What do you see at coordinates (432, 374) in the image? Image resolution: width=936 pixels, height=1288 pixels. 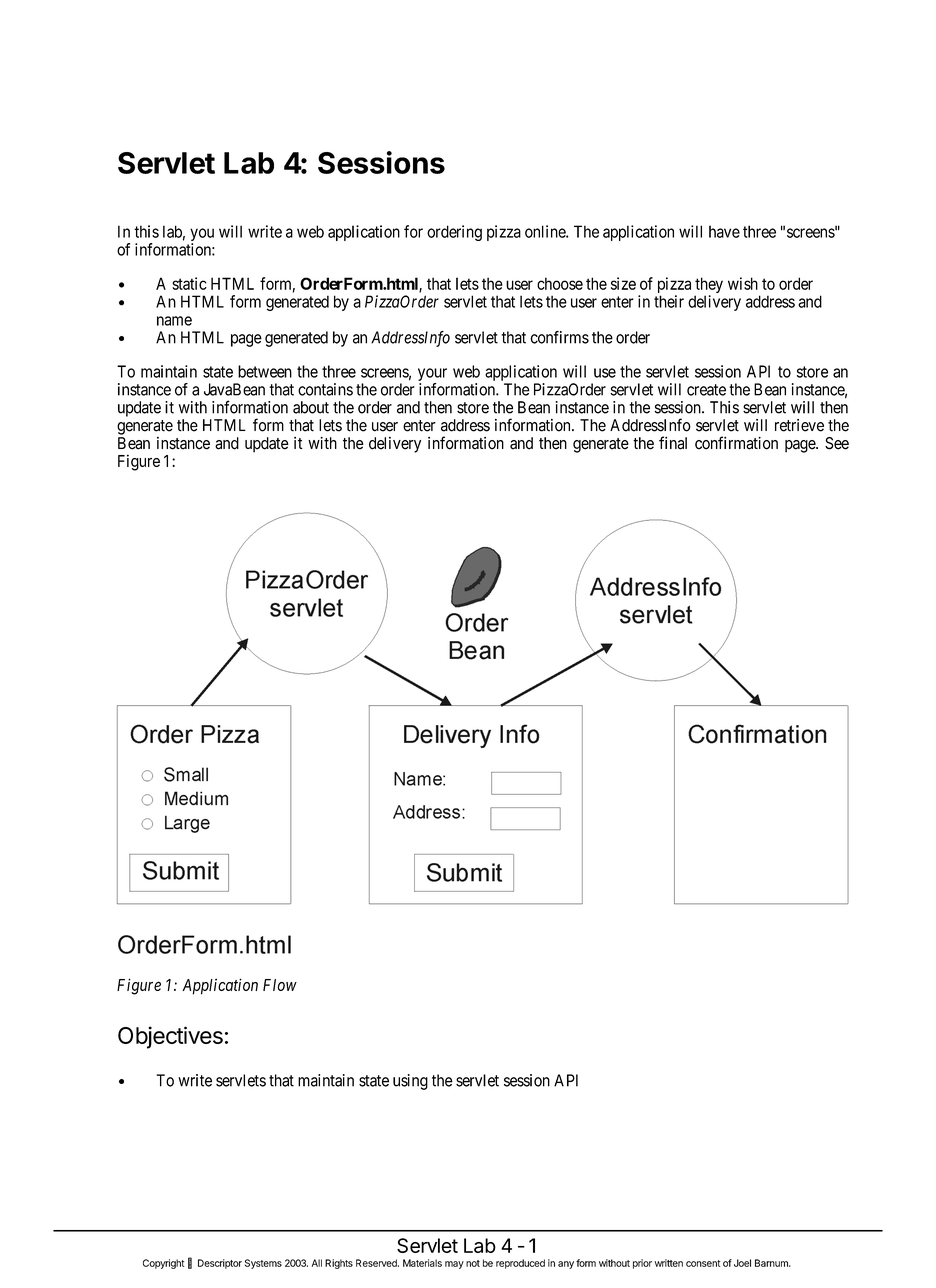 I see `your` at bounding box center [432, 374].
